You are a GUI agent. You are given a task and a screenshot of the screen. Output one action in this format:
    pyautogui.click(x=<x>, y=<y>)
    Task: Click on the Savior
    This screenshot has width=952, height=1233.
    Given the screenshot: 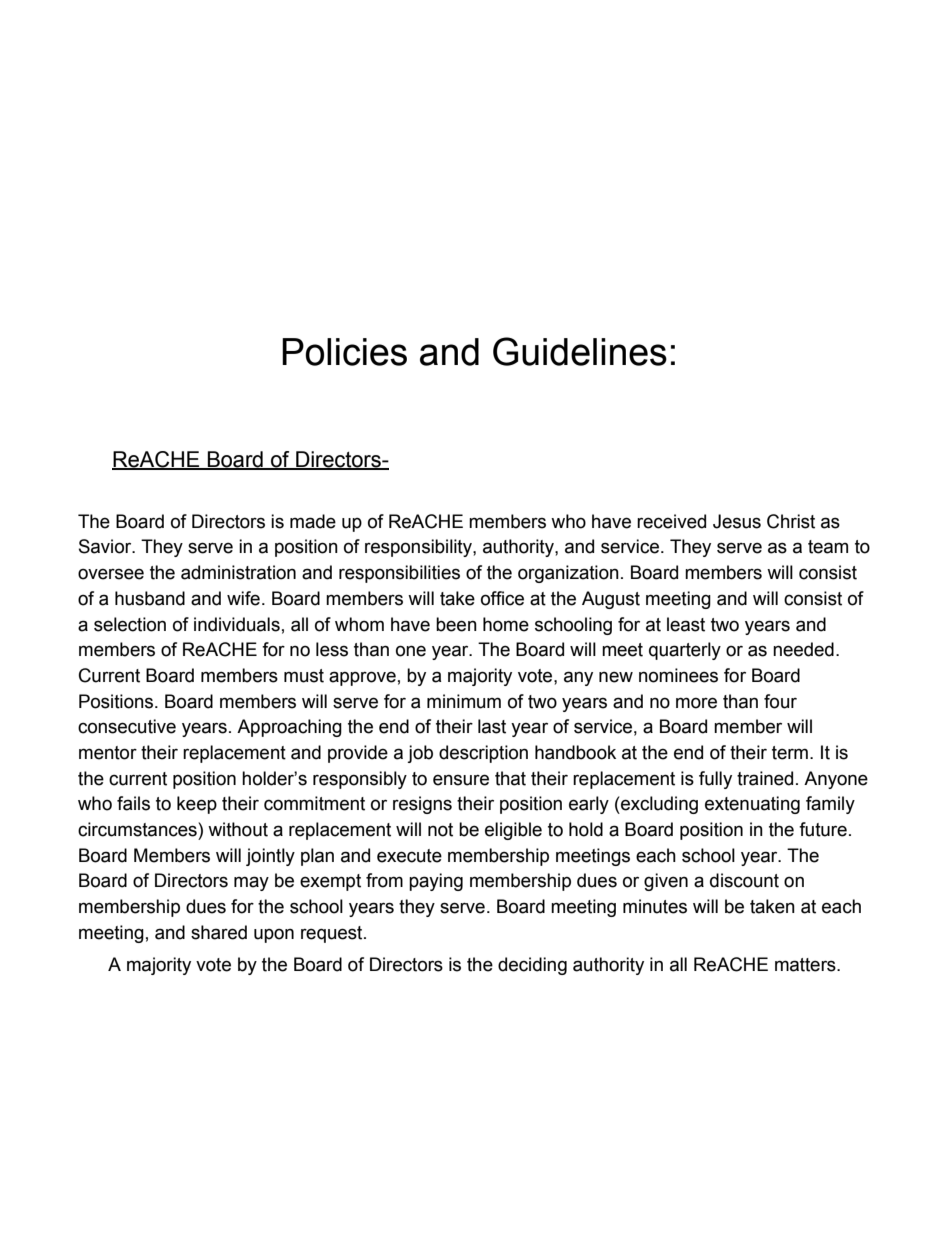 What is the action you would take?
    pyautogui.click(x=106, y=546)
